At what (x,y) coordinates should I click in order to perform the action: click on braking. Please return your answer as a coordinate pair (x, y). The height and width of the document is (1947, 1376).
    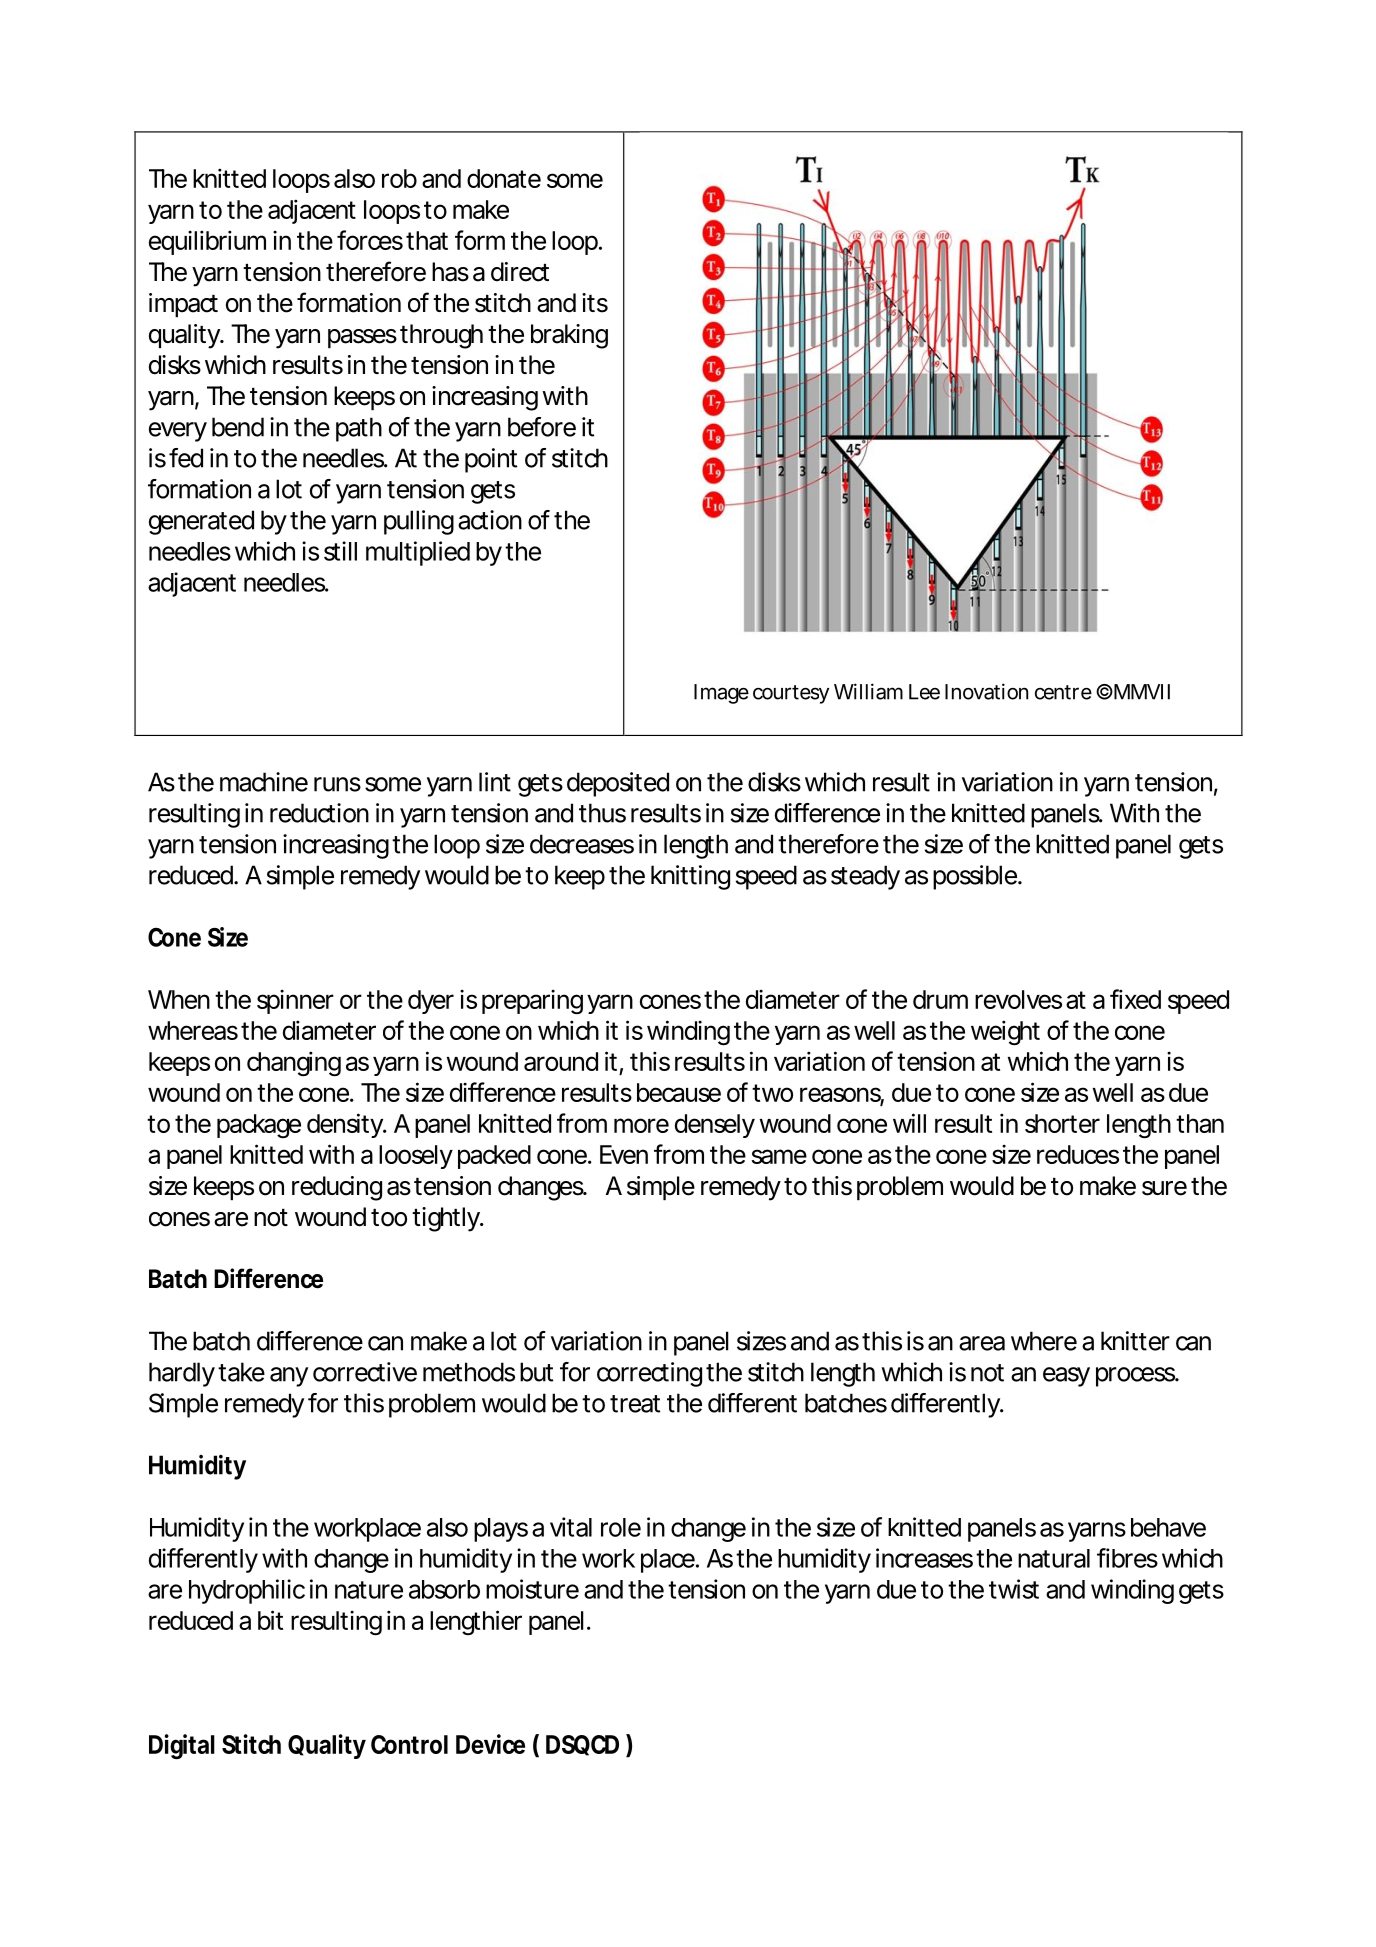
    Looking at the image, I should click on (569, 336).
